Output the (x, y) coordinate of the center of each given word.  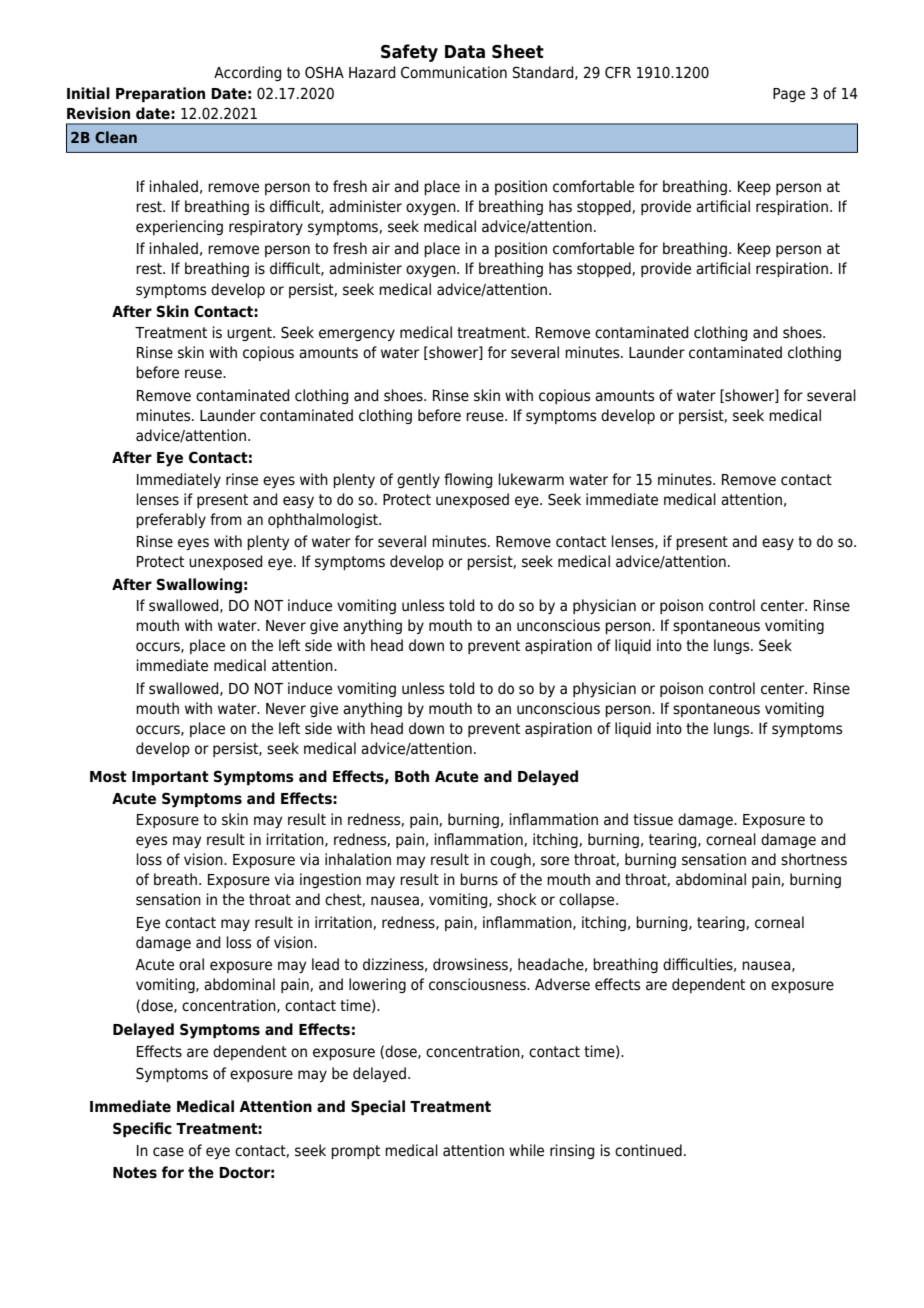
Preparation (160, 94)
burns (479, 879)
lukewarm (531, 479)
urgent (250, 334)
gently (418, 480)
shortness (814, 859)
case (168, 1152)
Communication (454, 72)
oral (191, 964)
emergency (357, 335)
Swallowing (199, 586)
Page (789, 95)
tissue (653, 819)
